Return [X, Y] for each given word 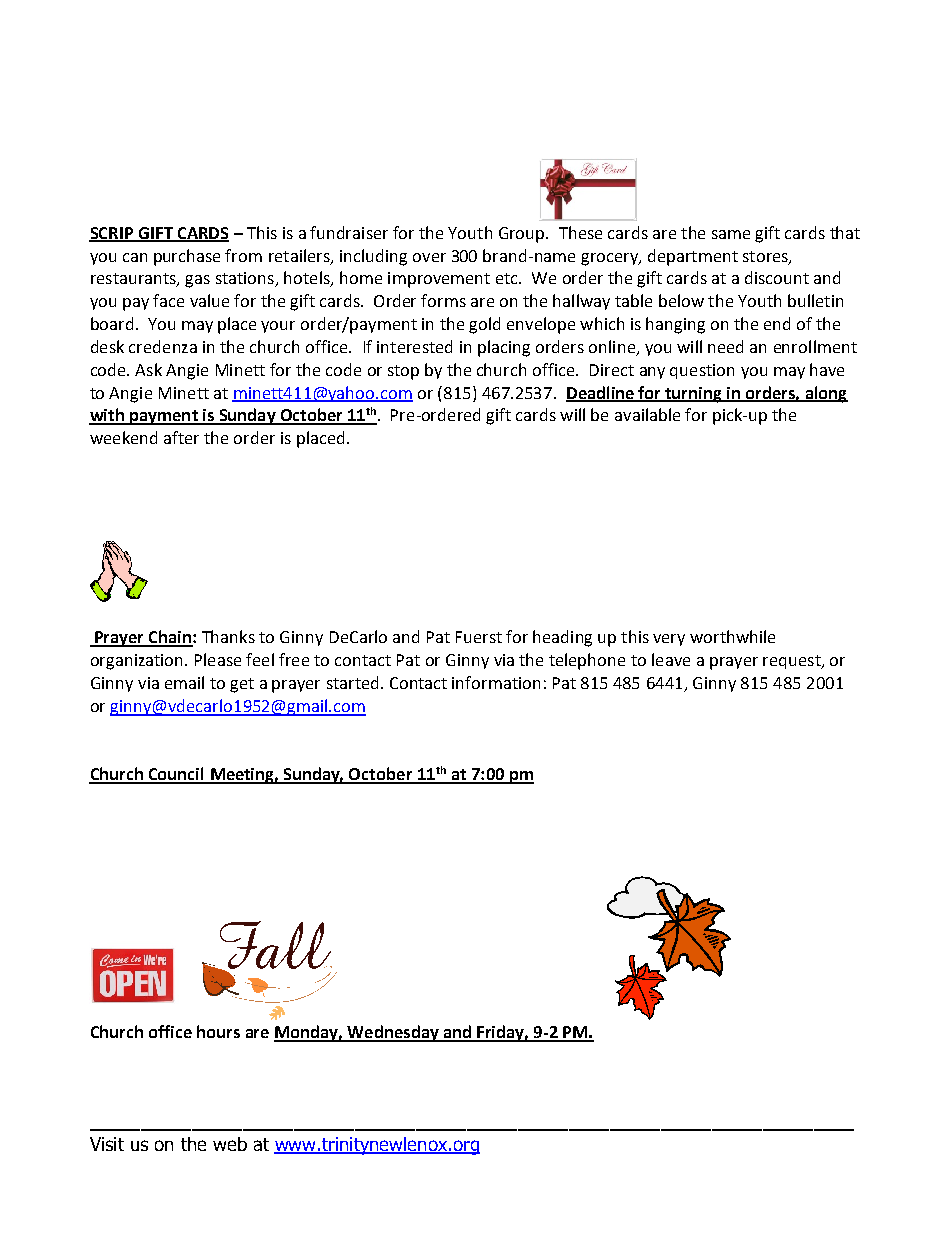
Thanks [228, 636]
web [230, 1144]
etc [508, 278]
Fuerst [479, 637]
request [793, 662]
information [496, 682]
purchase [187, 257]
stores [766, 257]
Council [177, 775]
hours [218, 1031]
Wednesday [393, 1033]
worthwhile [732, 636]
